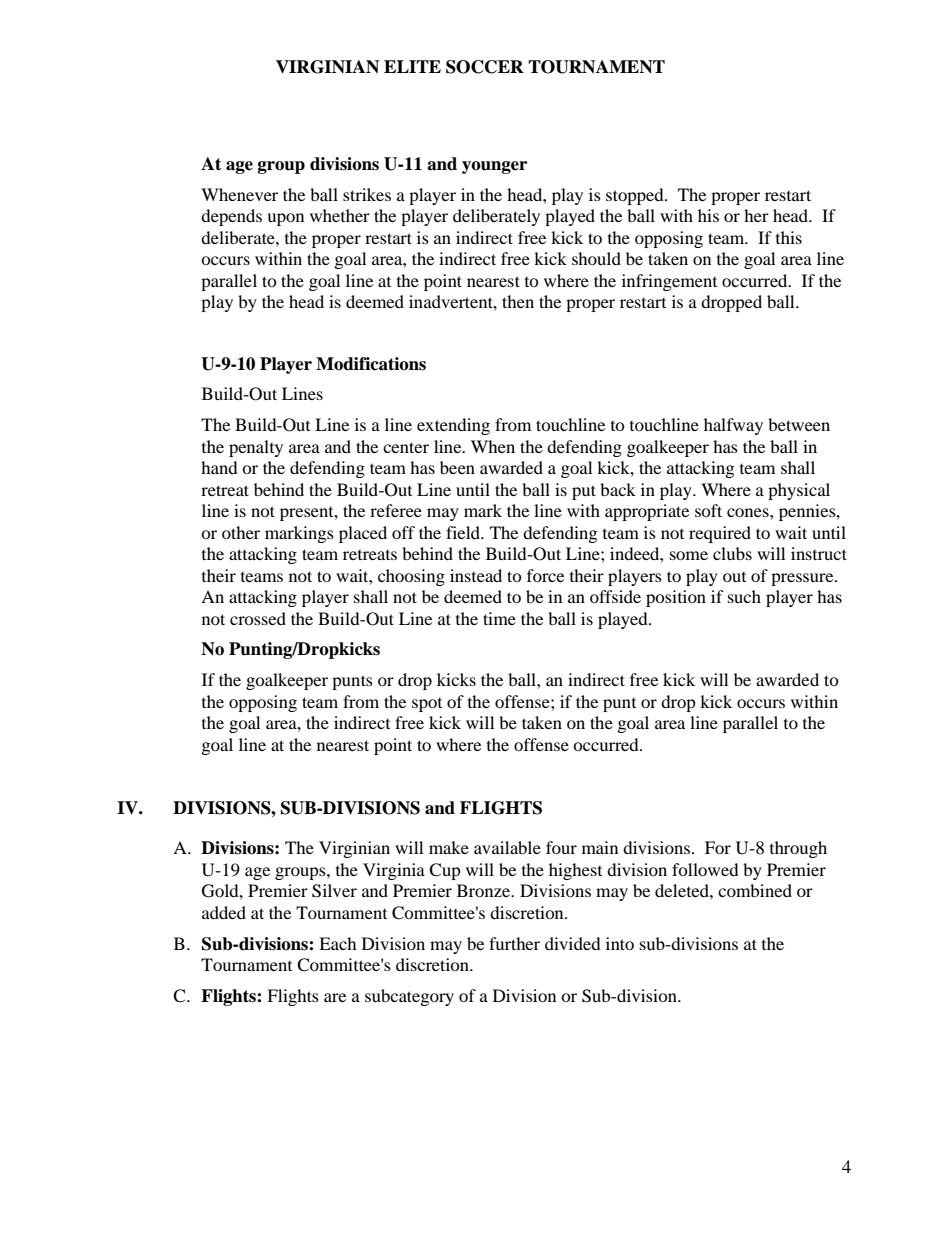  What do you see at coordinates (636, 196) in the screenshot?
I see `stopped` at bounding box center [636, 196].
